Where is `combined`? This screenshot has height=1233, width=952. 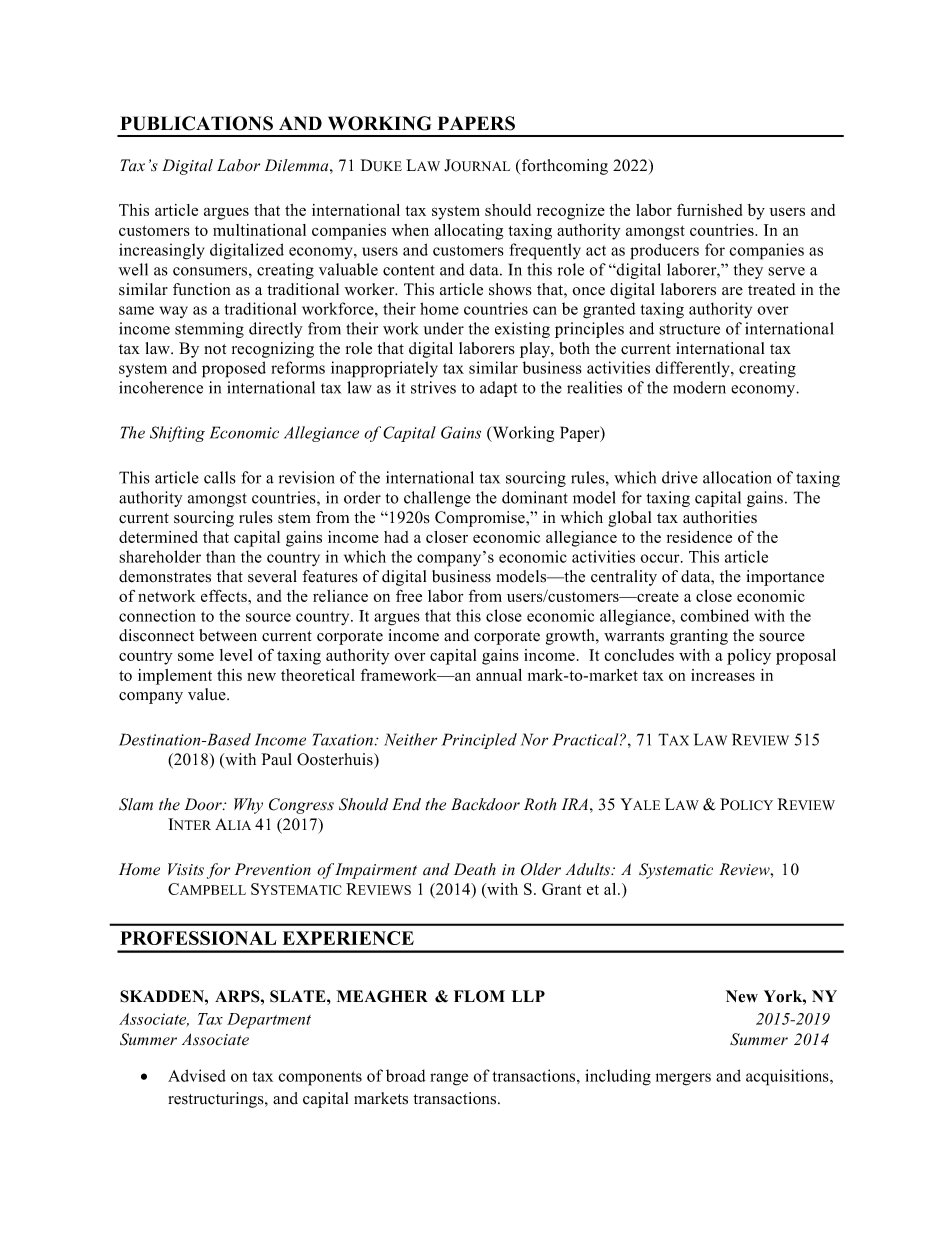 combined is located at coordinates (714, 615).
